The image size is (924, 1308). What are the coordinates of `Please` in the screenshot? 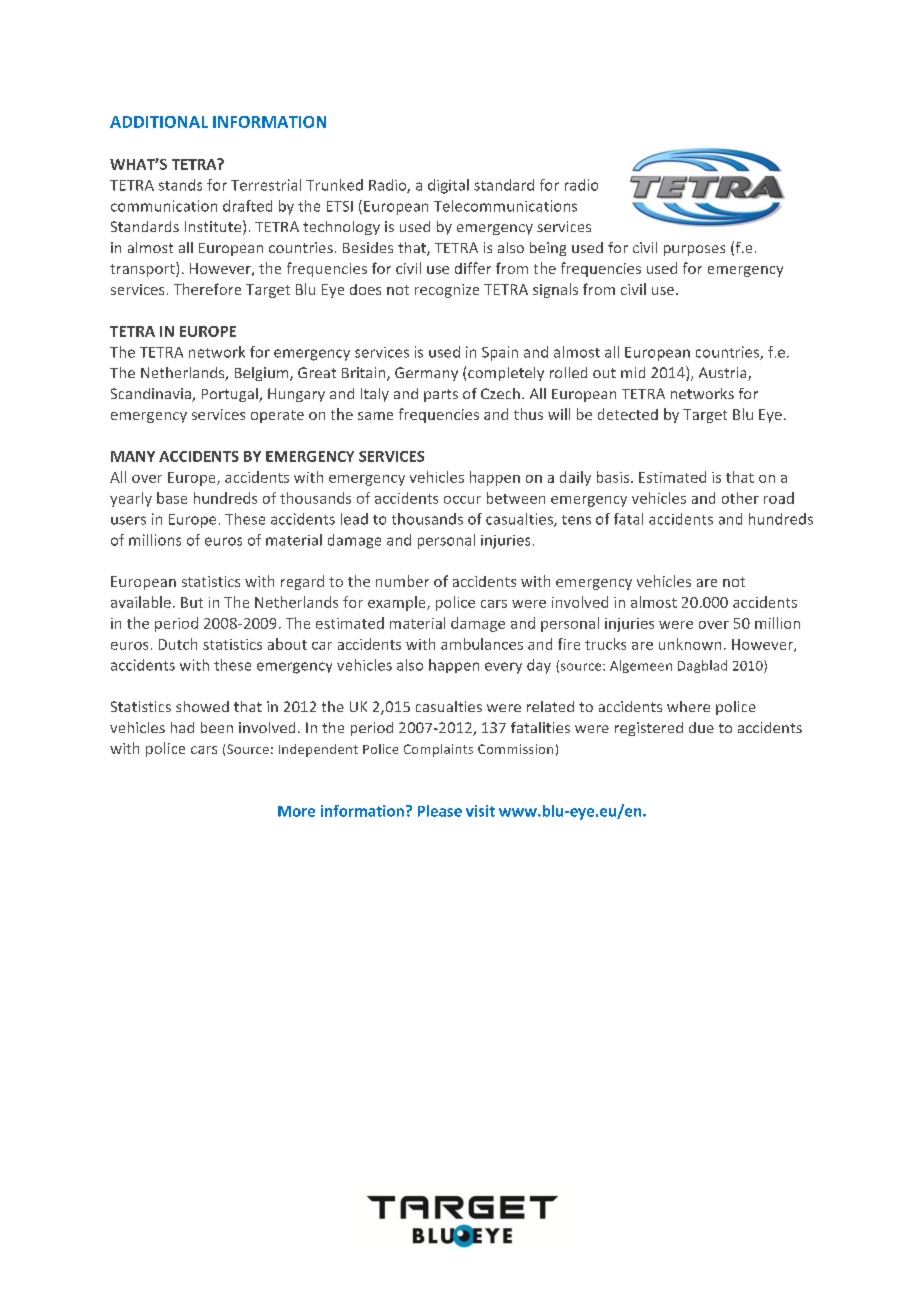 It's located at (440, 811).
